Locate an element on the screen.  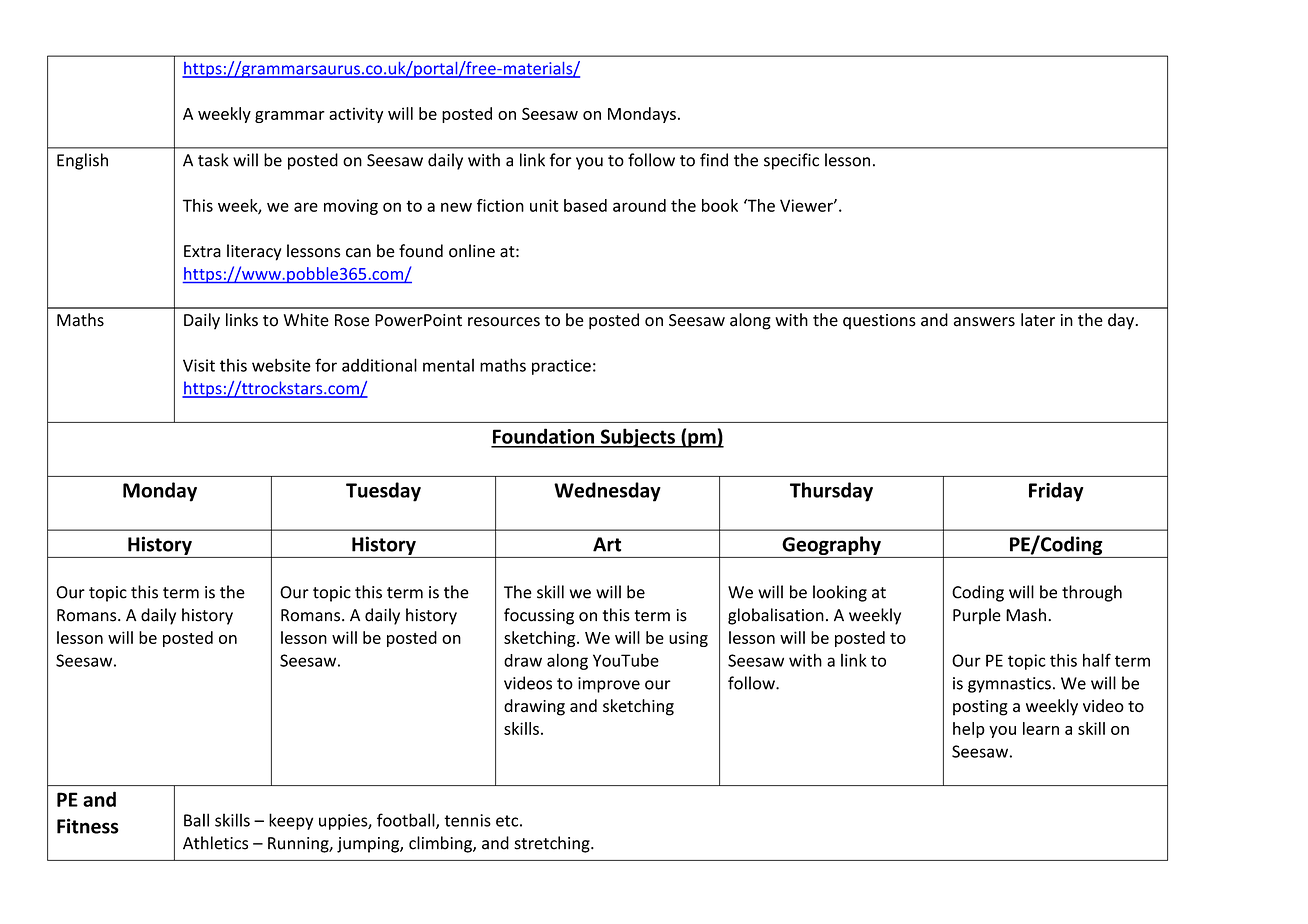
Wednesday is located at coordinates (607, 492).
